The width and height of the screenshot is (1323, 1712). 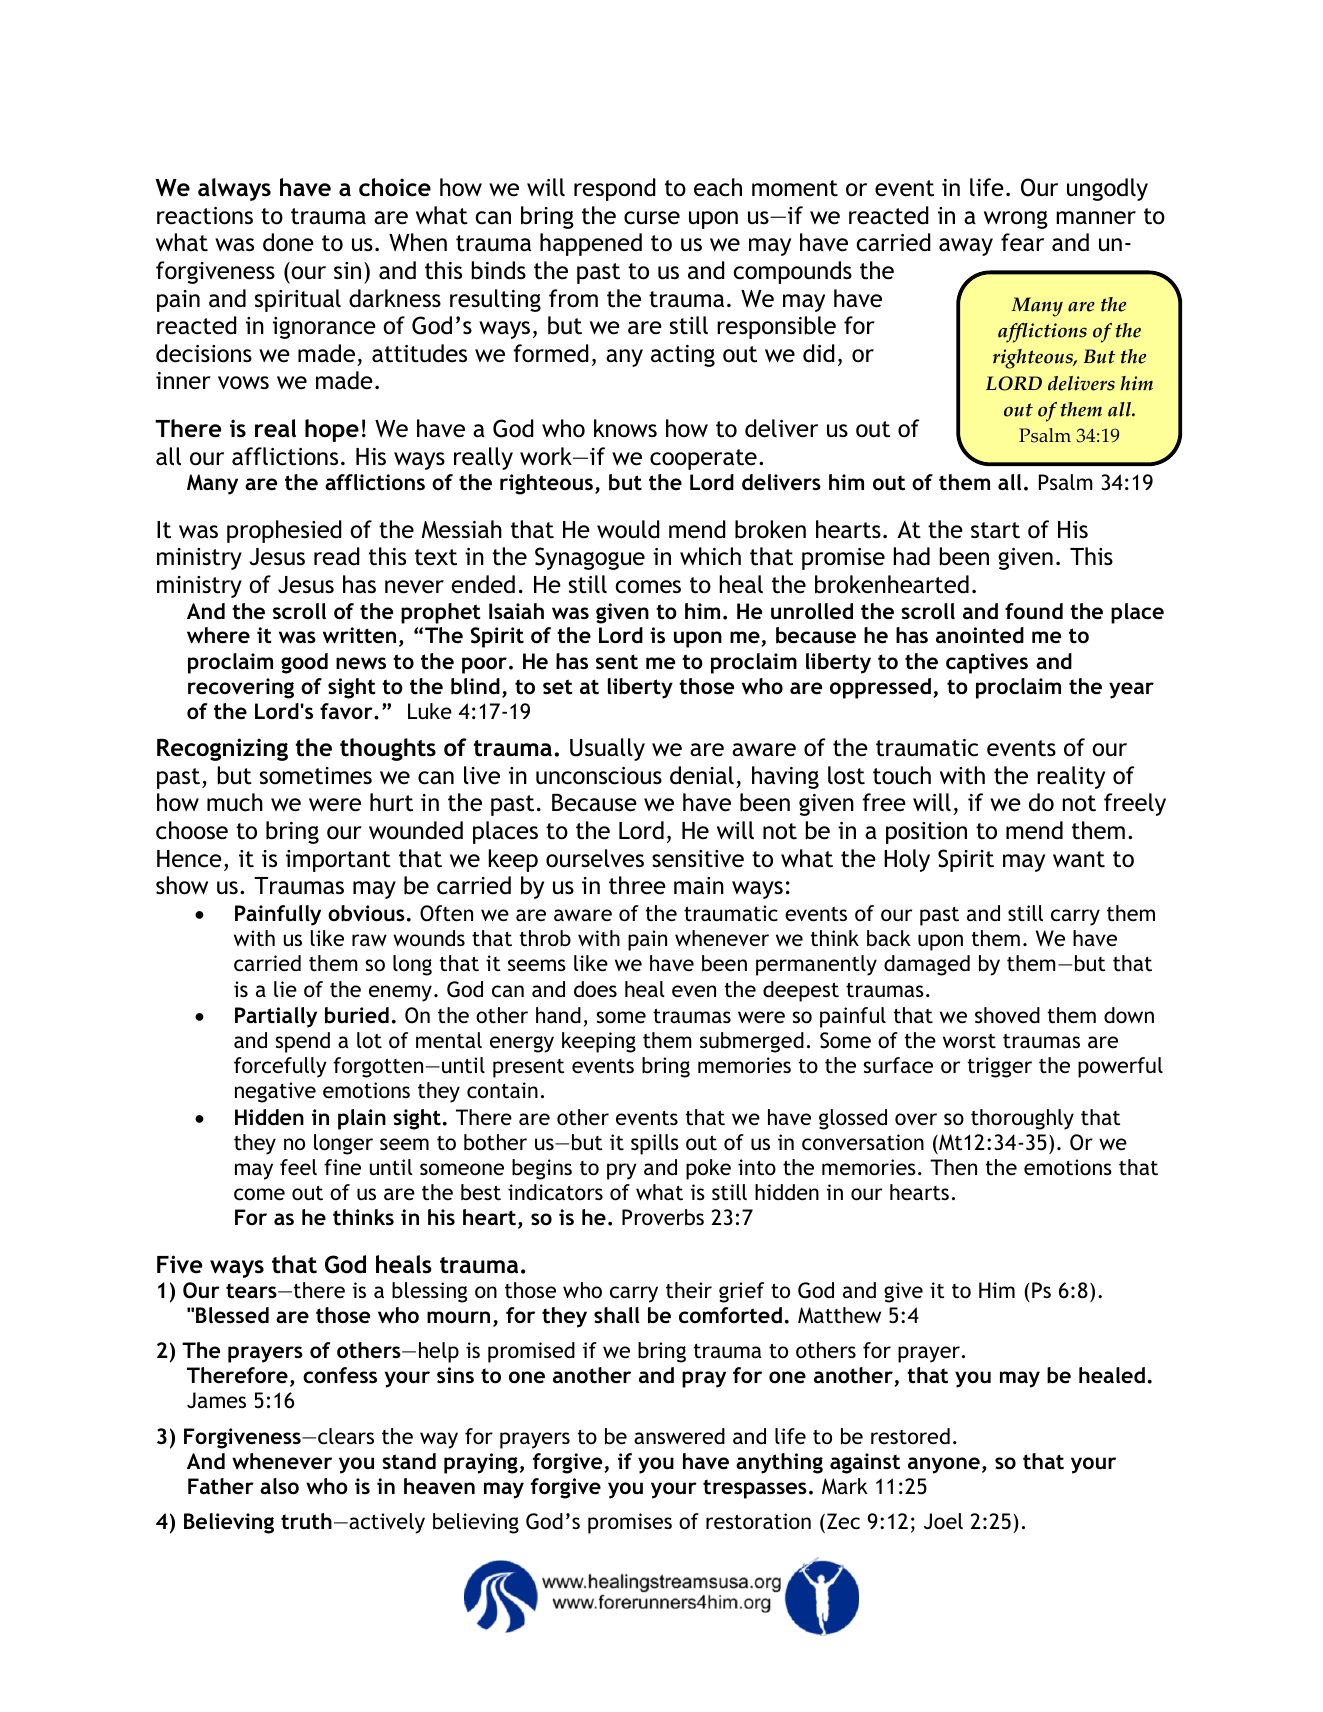 What do you see at coordinates (698, 859) in the screenshot?
I see `sensitive` at bounding box center [698, 859].
